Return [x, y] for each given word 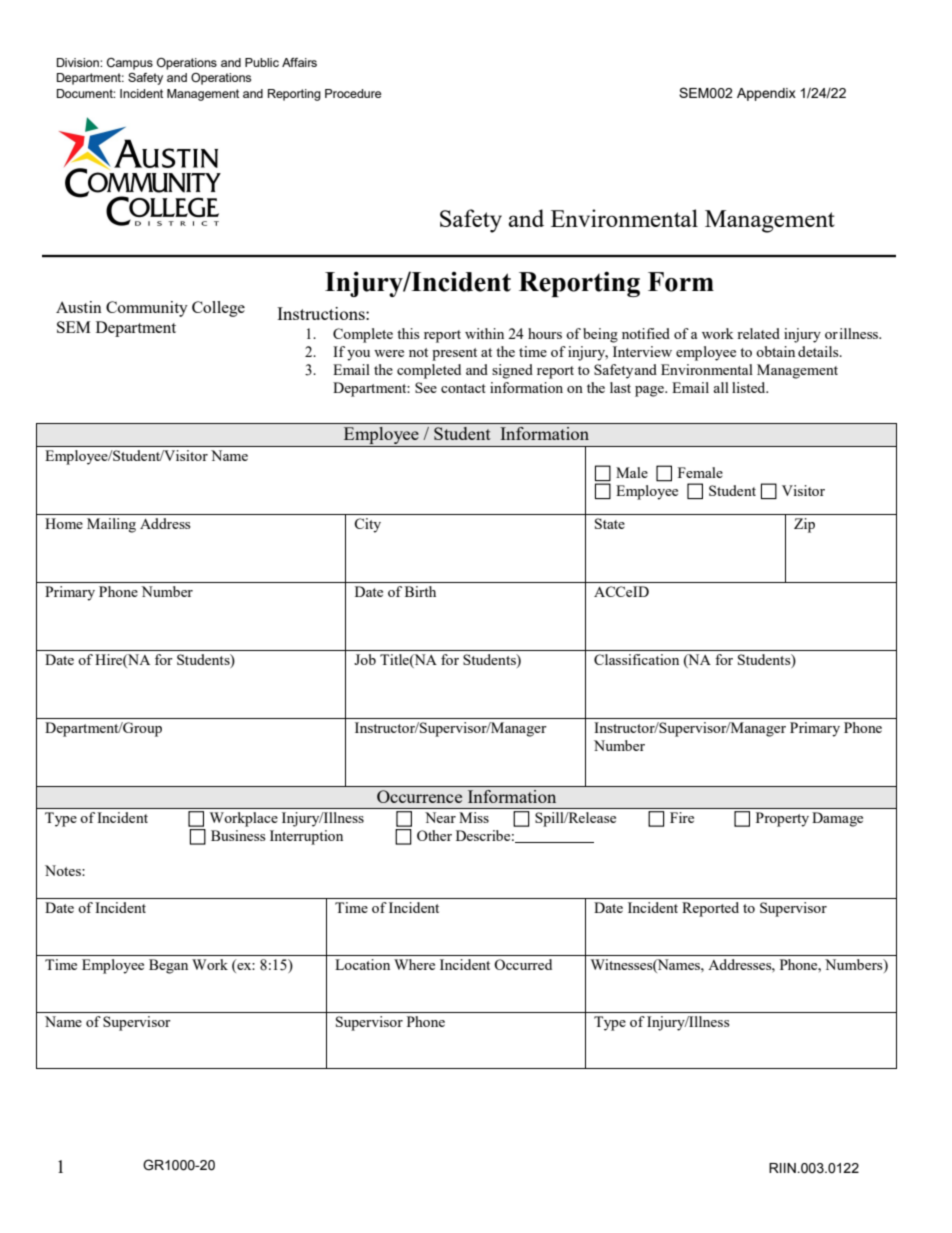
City [367, 525]
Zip [804, 525]
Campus [130, 64]
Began [168, 966]
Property [782, 819]
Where [414, 964]
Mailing [111, 525]
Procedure [353, 93]
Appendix [766, 94]
